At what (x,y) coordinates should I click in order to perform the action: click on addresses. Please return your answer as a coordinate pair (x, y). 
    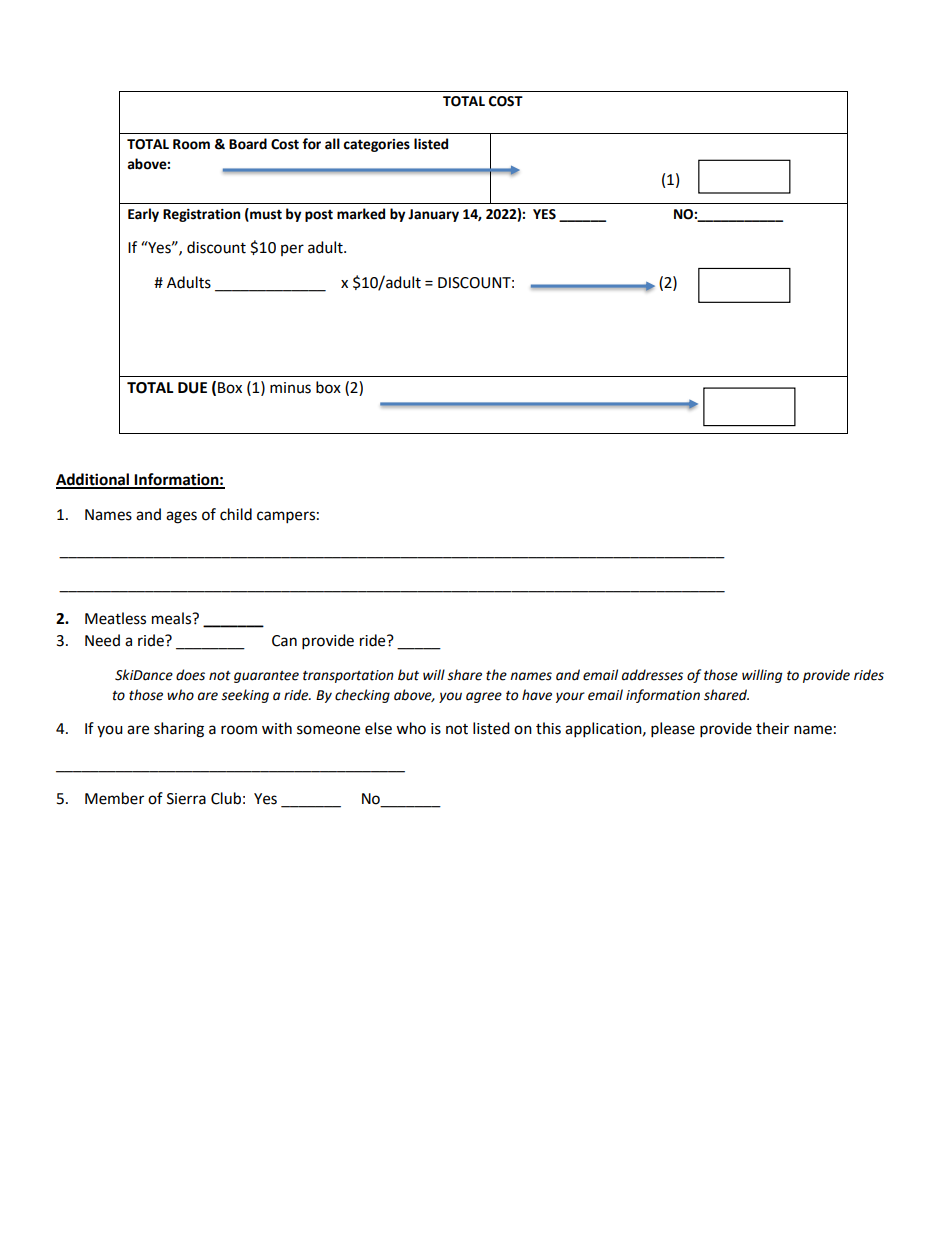
    Looking at the image, I should click on (652, 675).
